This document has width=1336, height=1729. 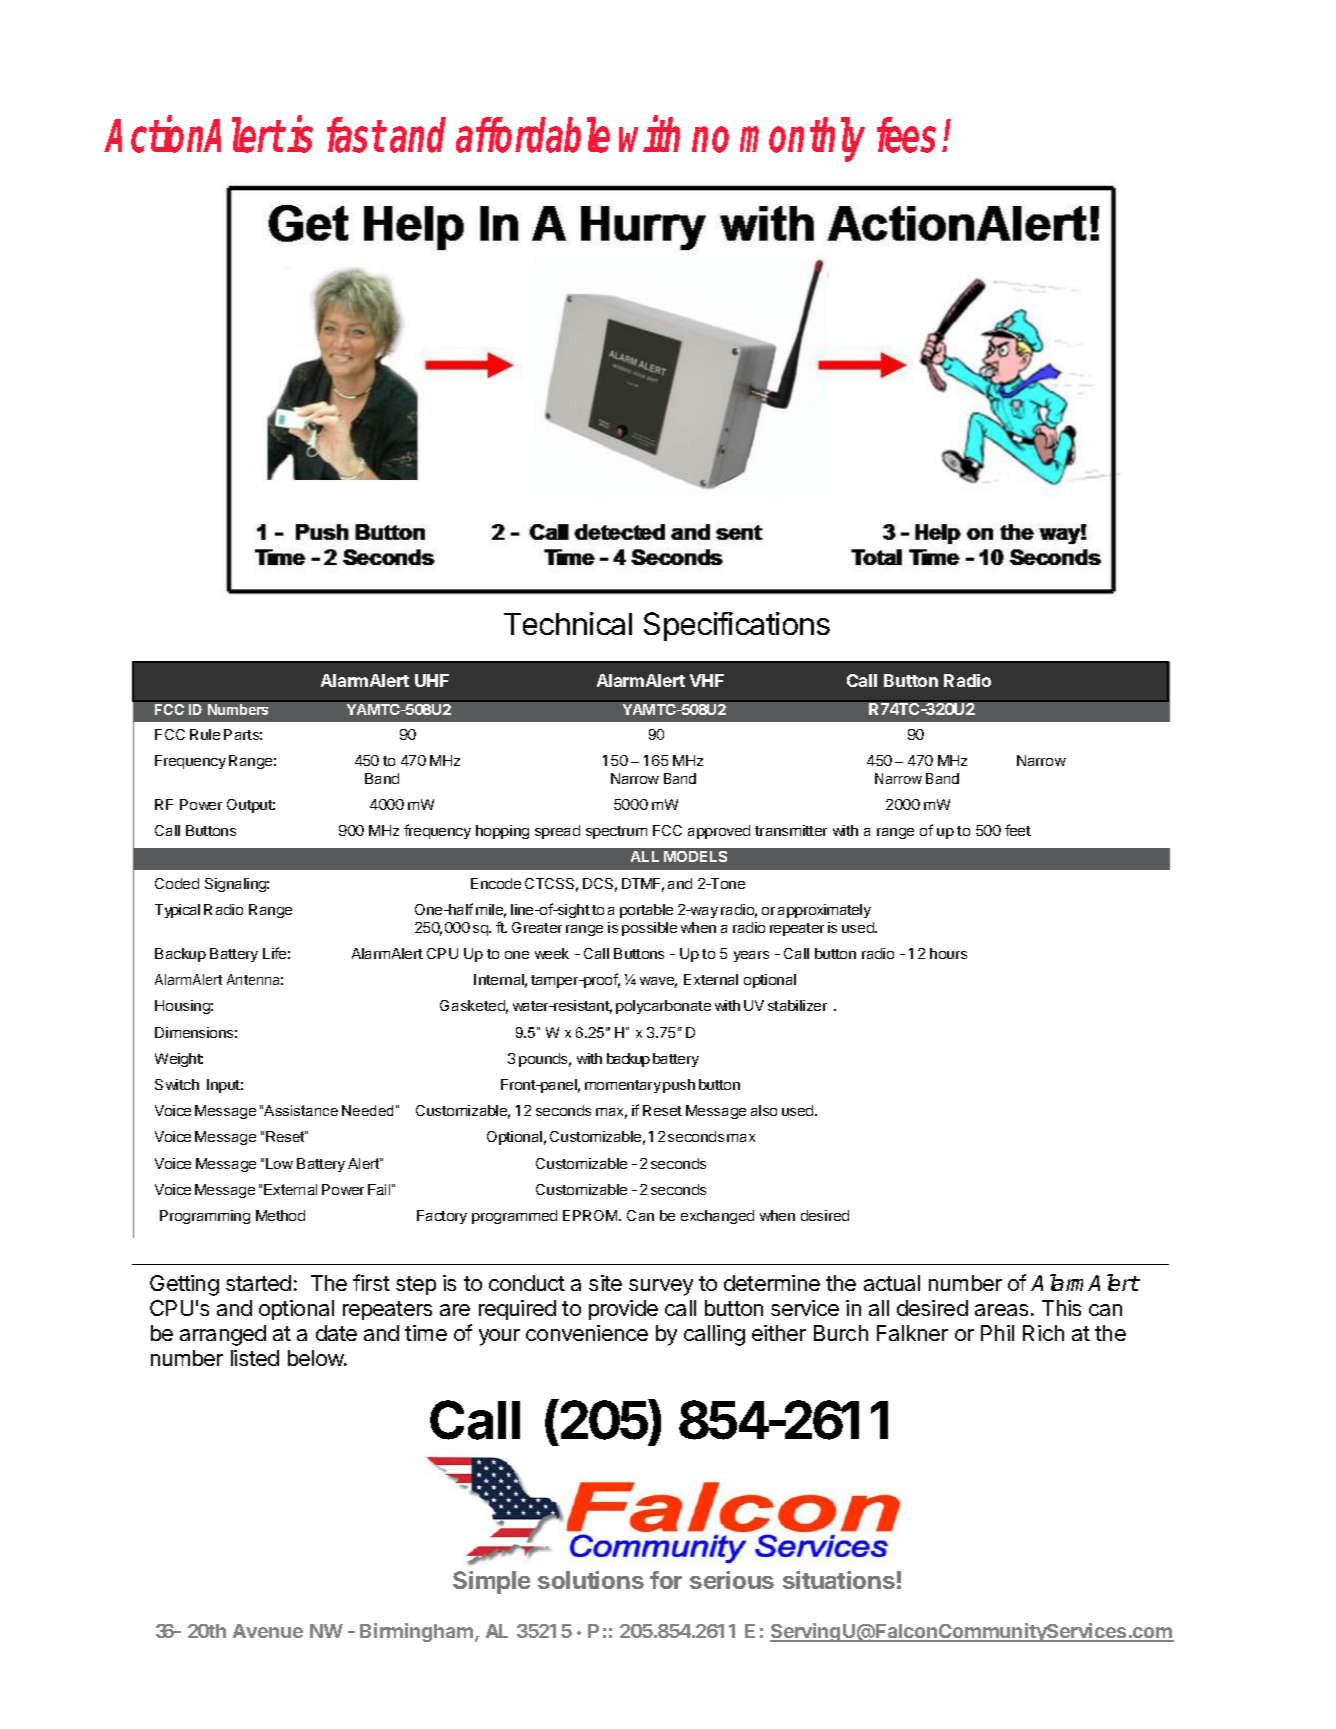 I want to click on solutions, so click(x=591, y=1580).
